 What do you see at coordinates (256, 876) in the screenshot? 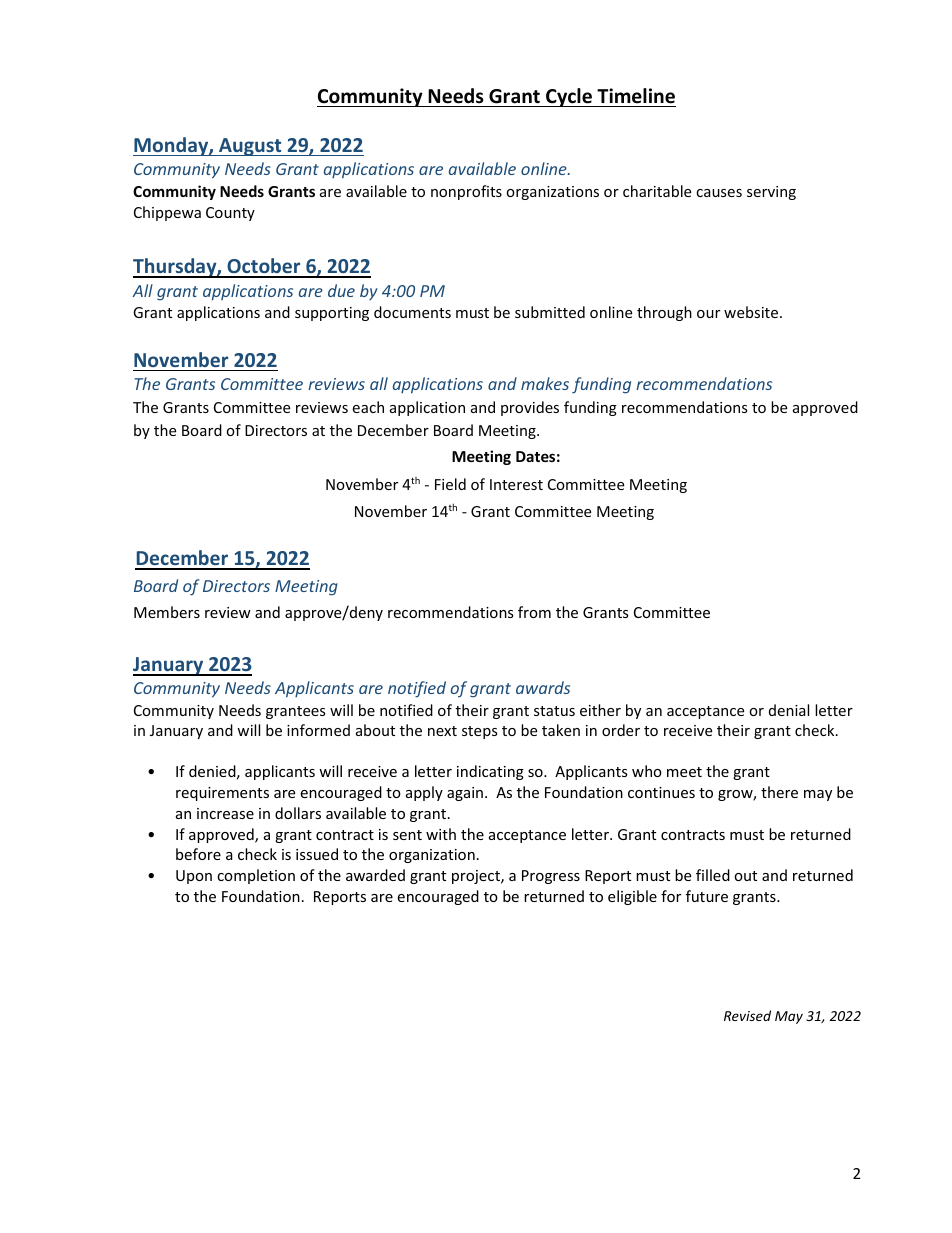
I see `completion` at bounding box center [256, 876].
